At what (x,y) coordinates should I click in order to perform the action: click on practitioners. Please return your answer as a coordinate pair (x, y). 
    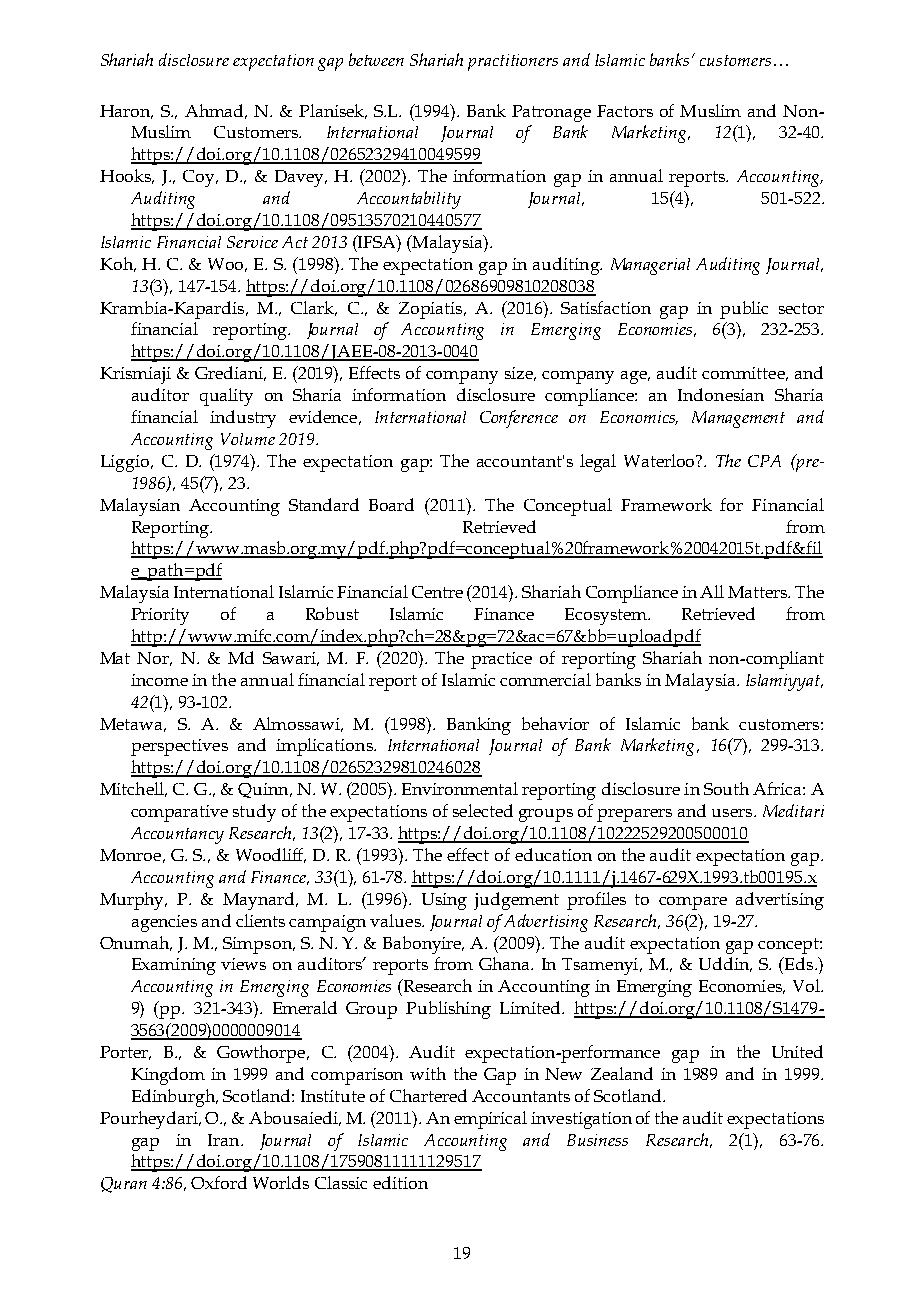
    Looking at the image, I should click on (513, 62).
